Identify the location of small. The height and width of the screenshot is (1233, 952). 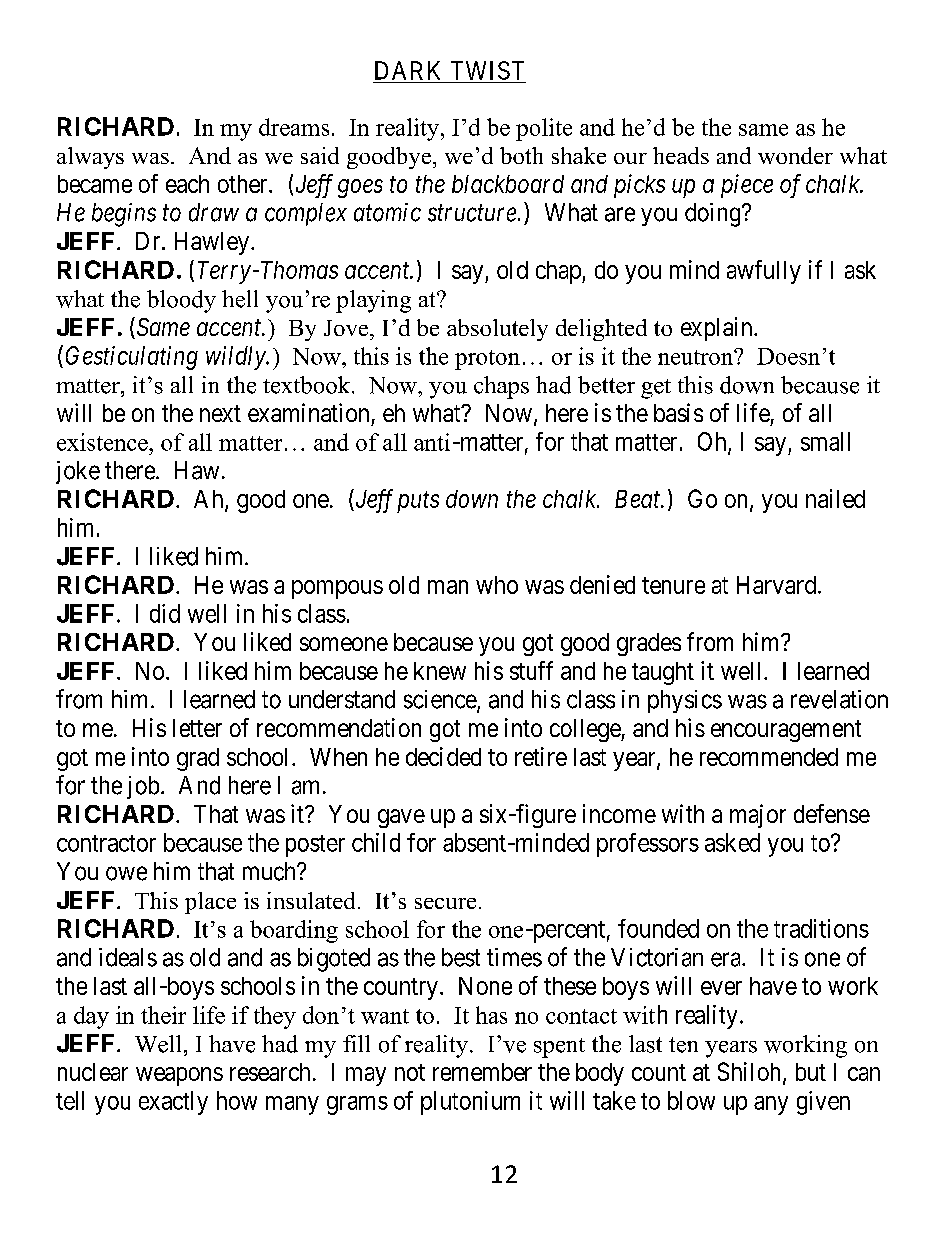
(825, 441).
